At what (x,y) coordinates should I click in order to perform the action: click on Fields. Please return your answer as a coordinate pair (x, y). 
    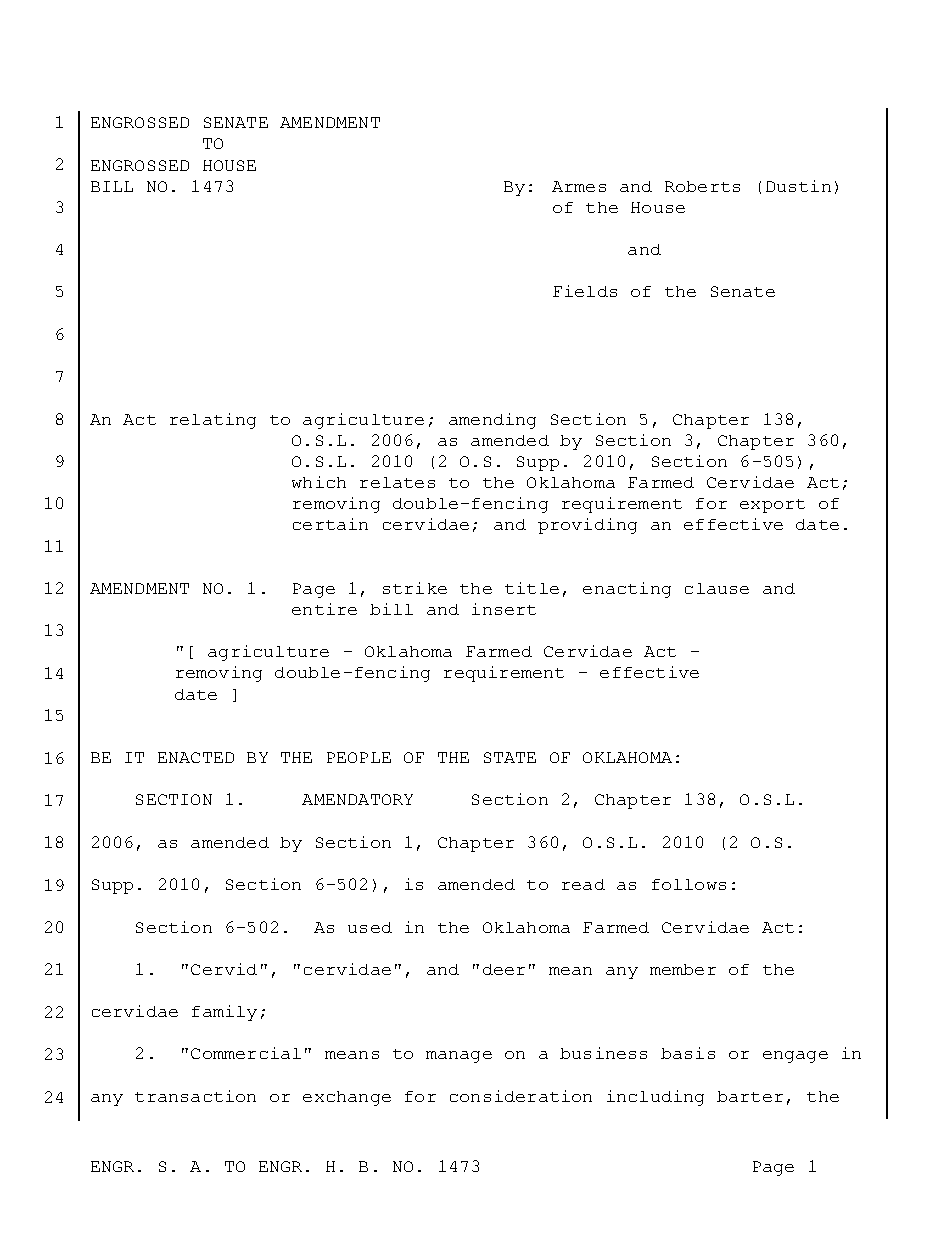
    Looking at the image, I should click on (585, 291).
